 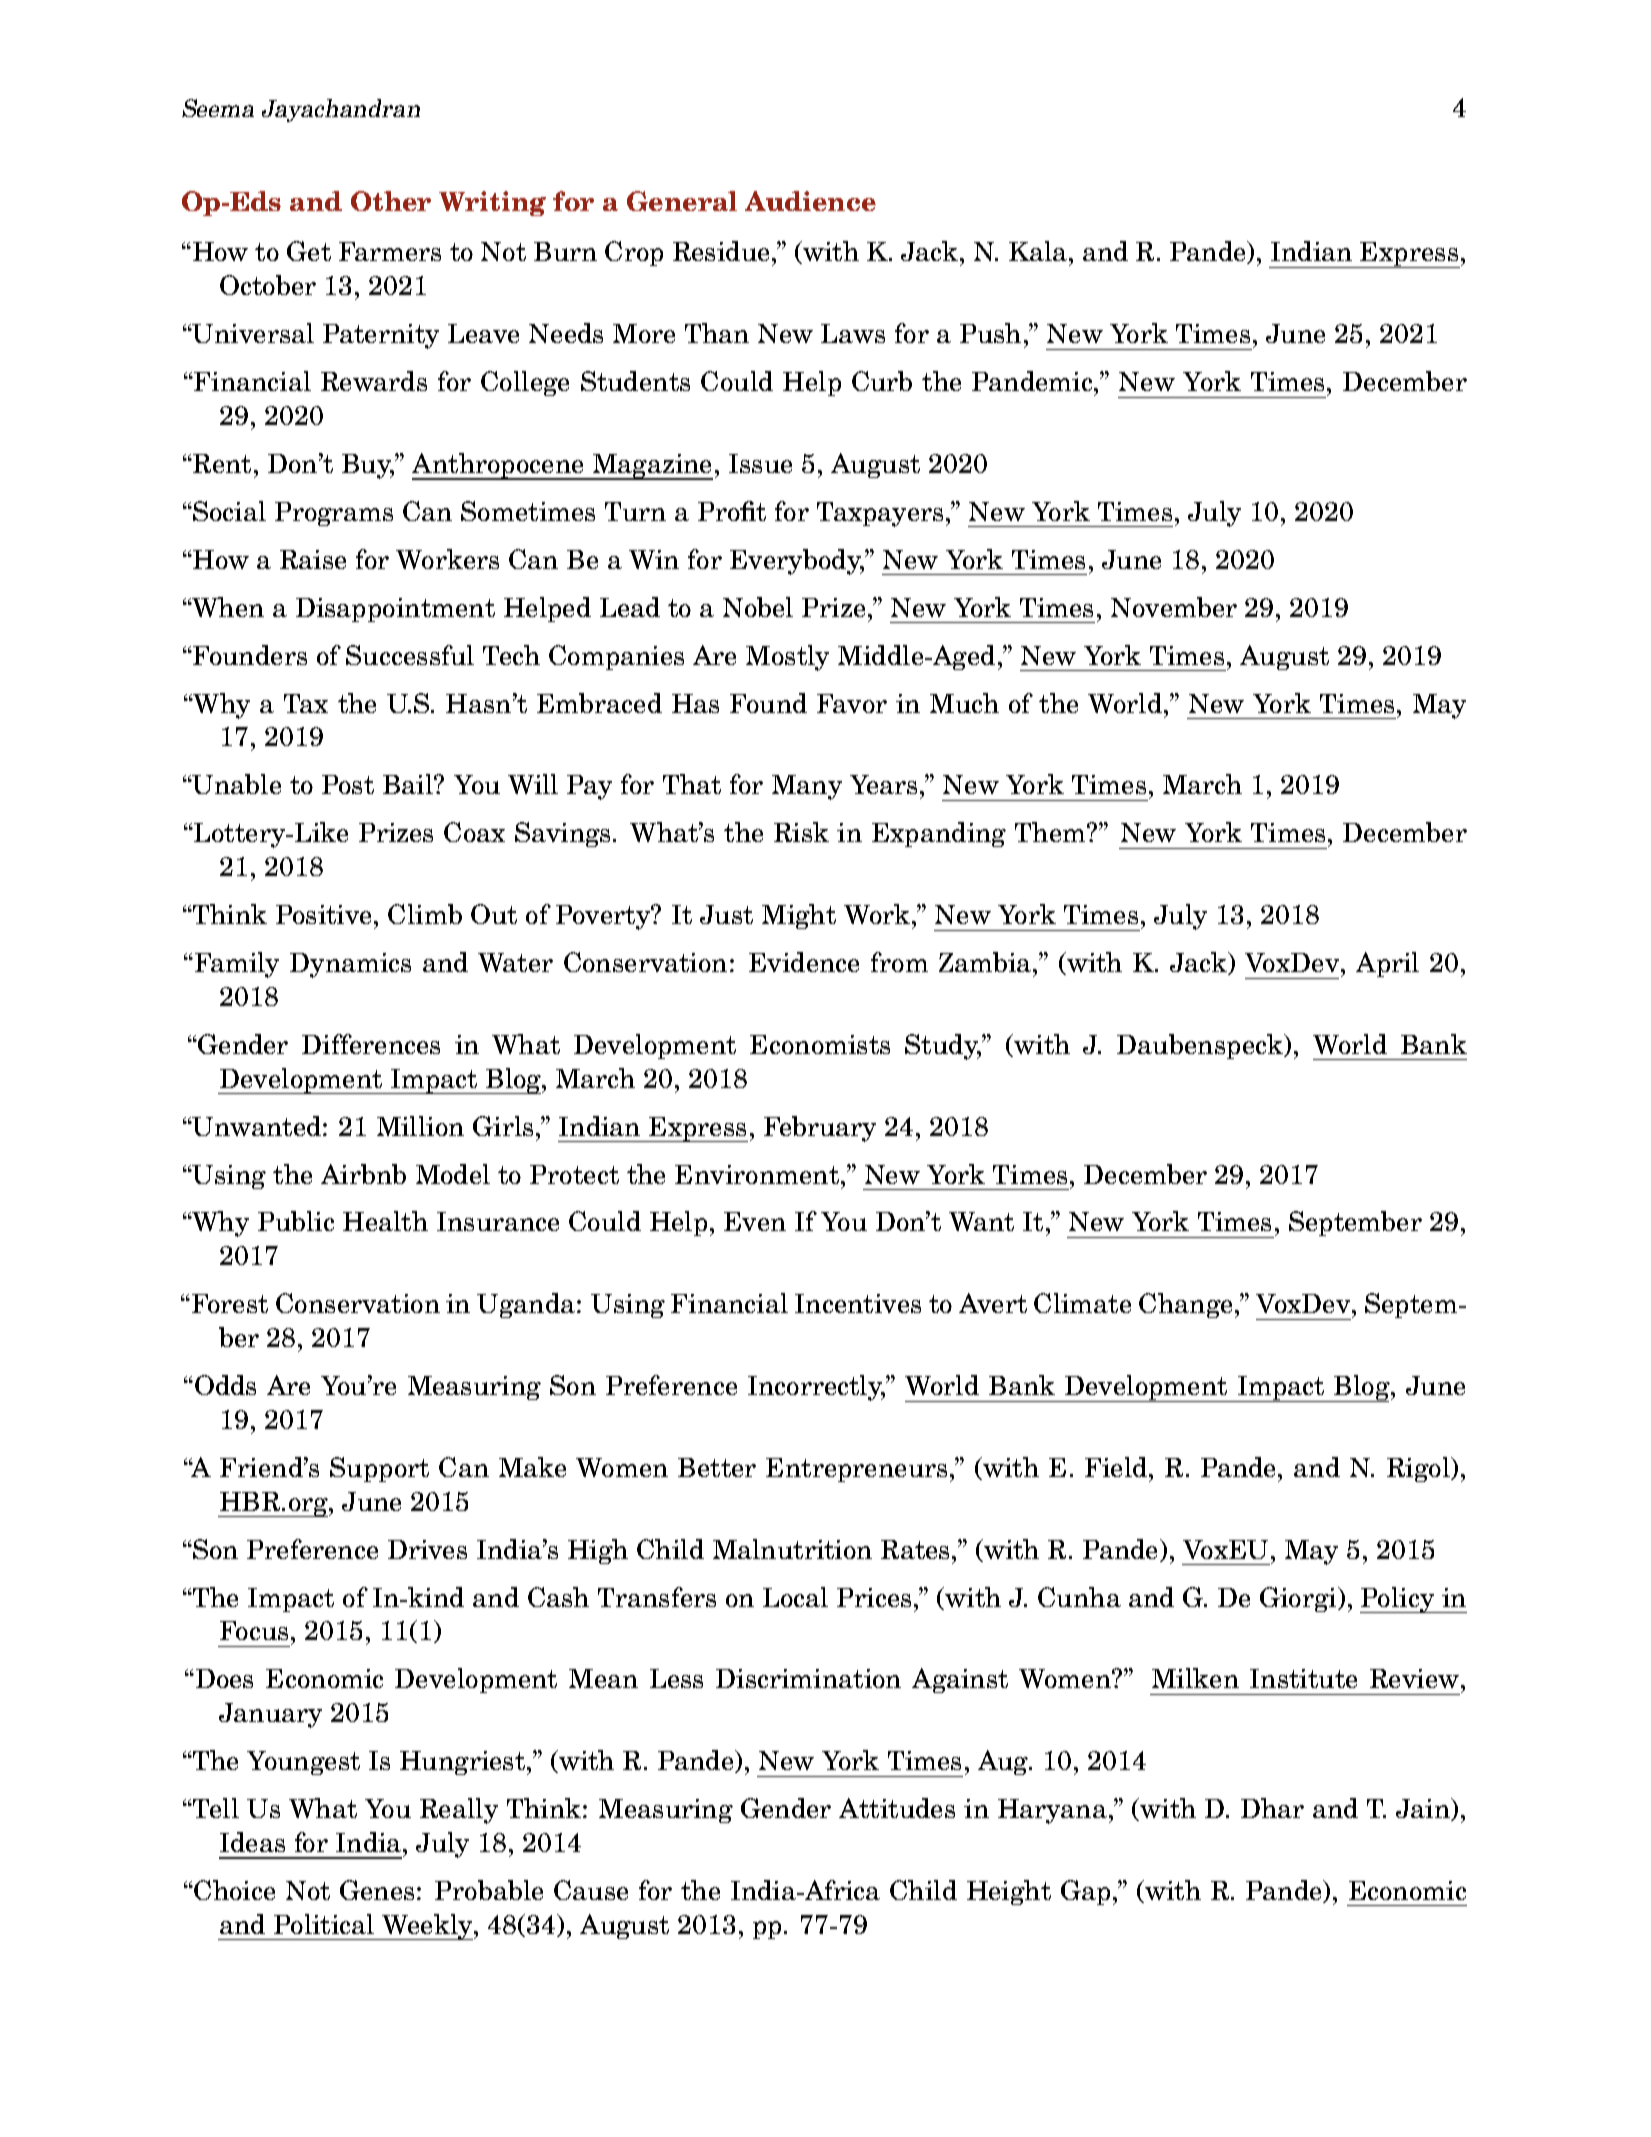 I want to click on Incentives, so click(x=858, y=1303).
